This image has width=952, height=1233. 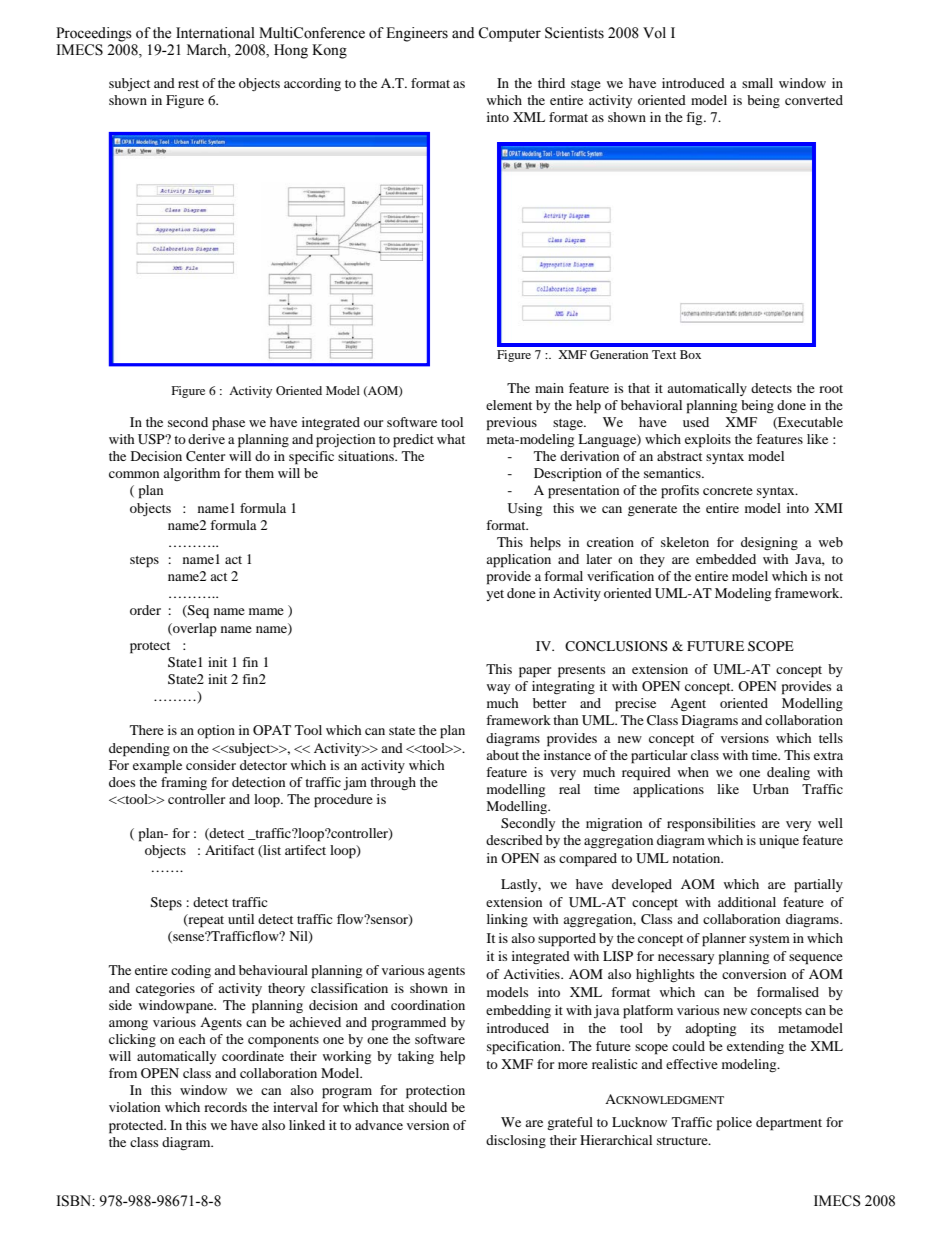 What do you see at coordinates (734, 1124) in the image?
I see `police` at bounding box center [734, 1124].
